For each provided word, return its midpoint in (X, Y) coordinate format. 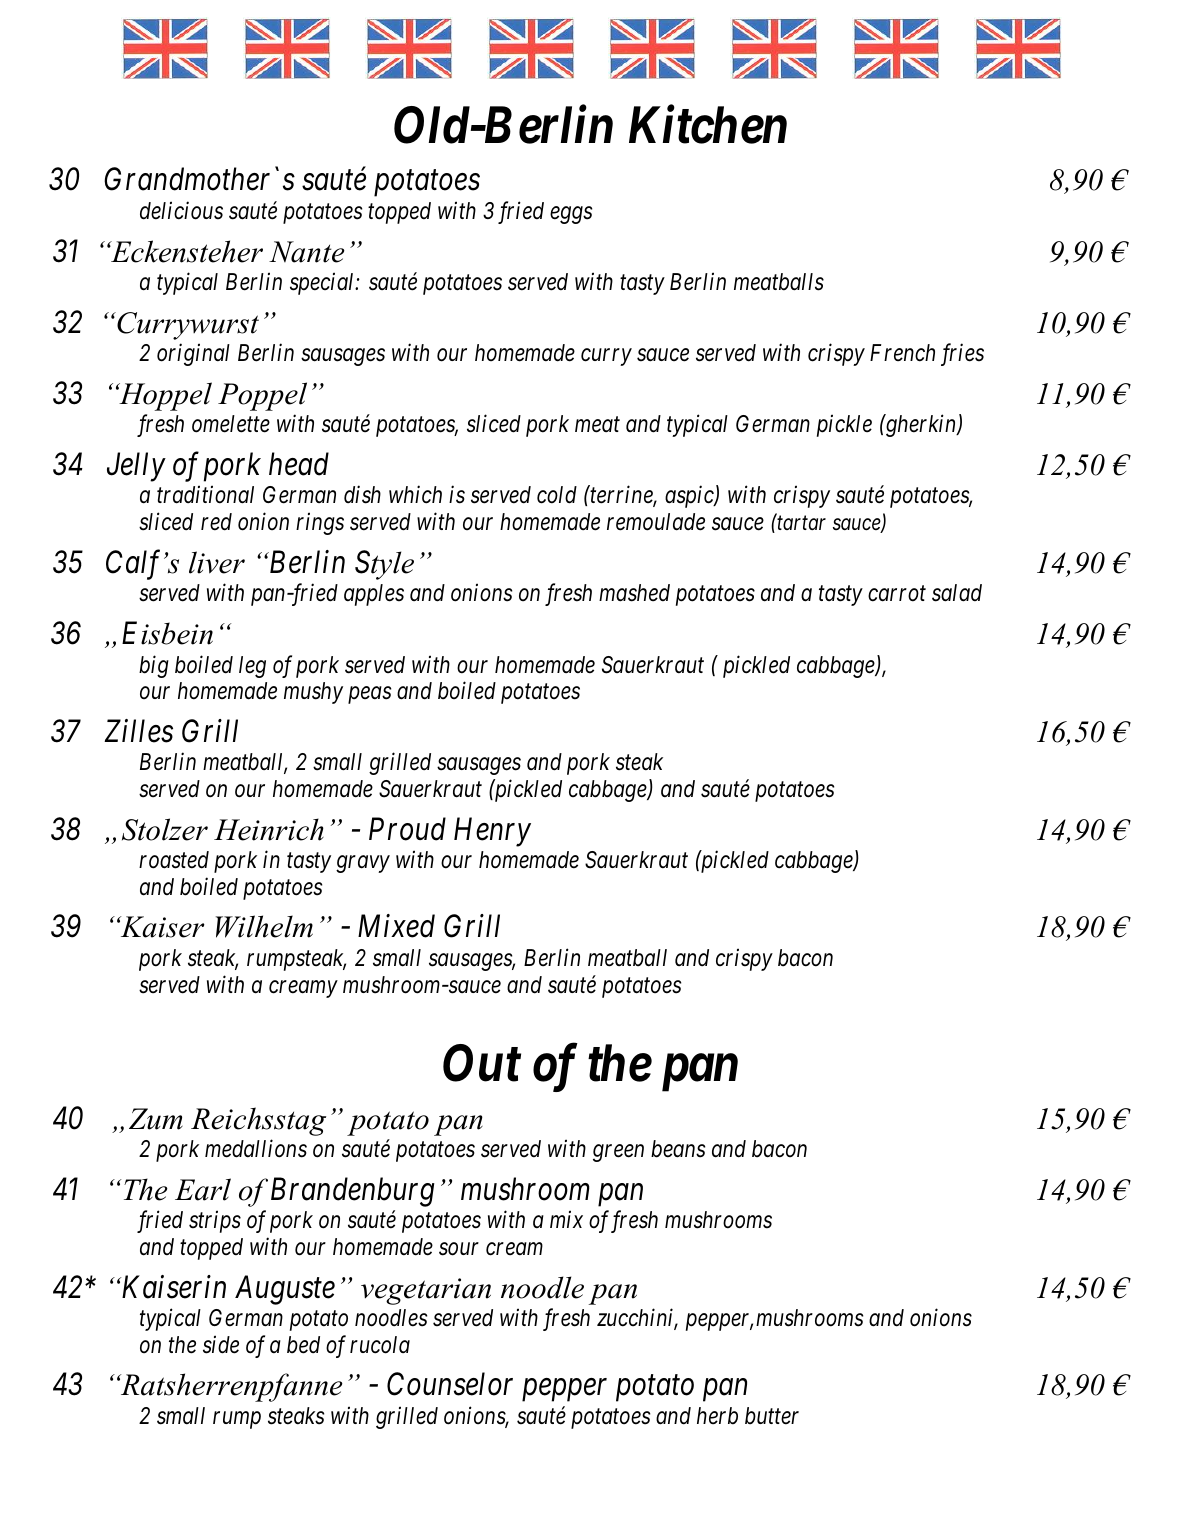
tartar (800, 523)
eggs (571, 215)
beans (678, 1149)
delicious (181, 210)
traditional (205, 495)
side (221, 1344)
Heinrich (269, 829)
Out (482, 1063)
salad (957, 593)
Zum (156, 1119)
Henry (492, 832)
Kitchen (708, 124)
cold (557, 495)
